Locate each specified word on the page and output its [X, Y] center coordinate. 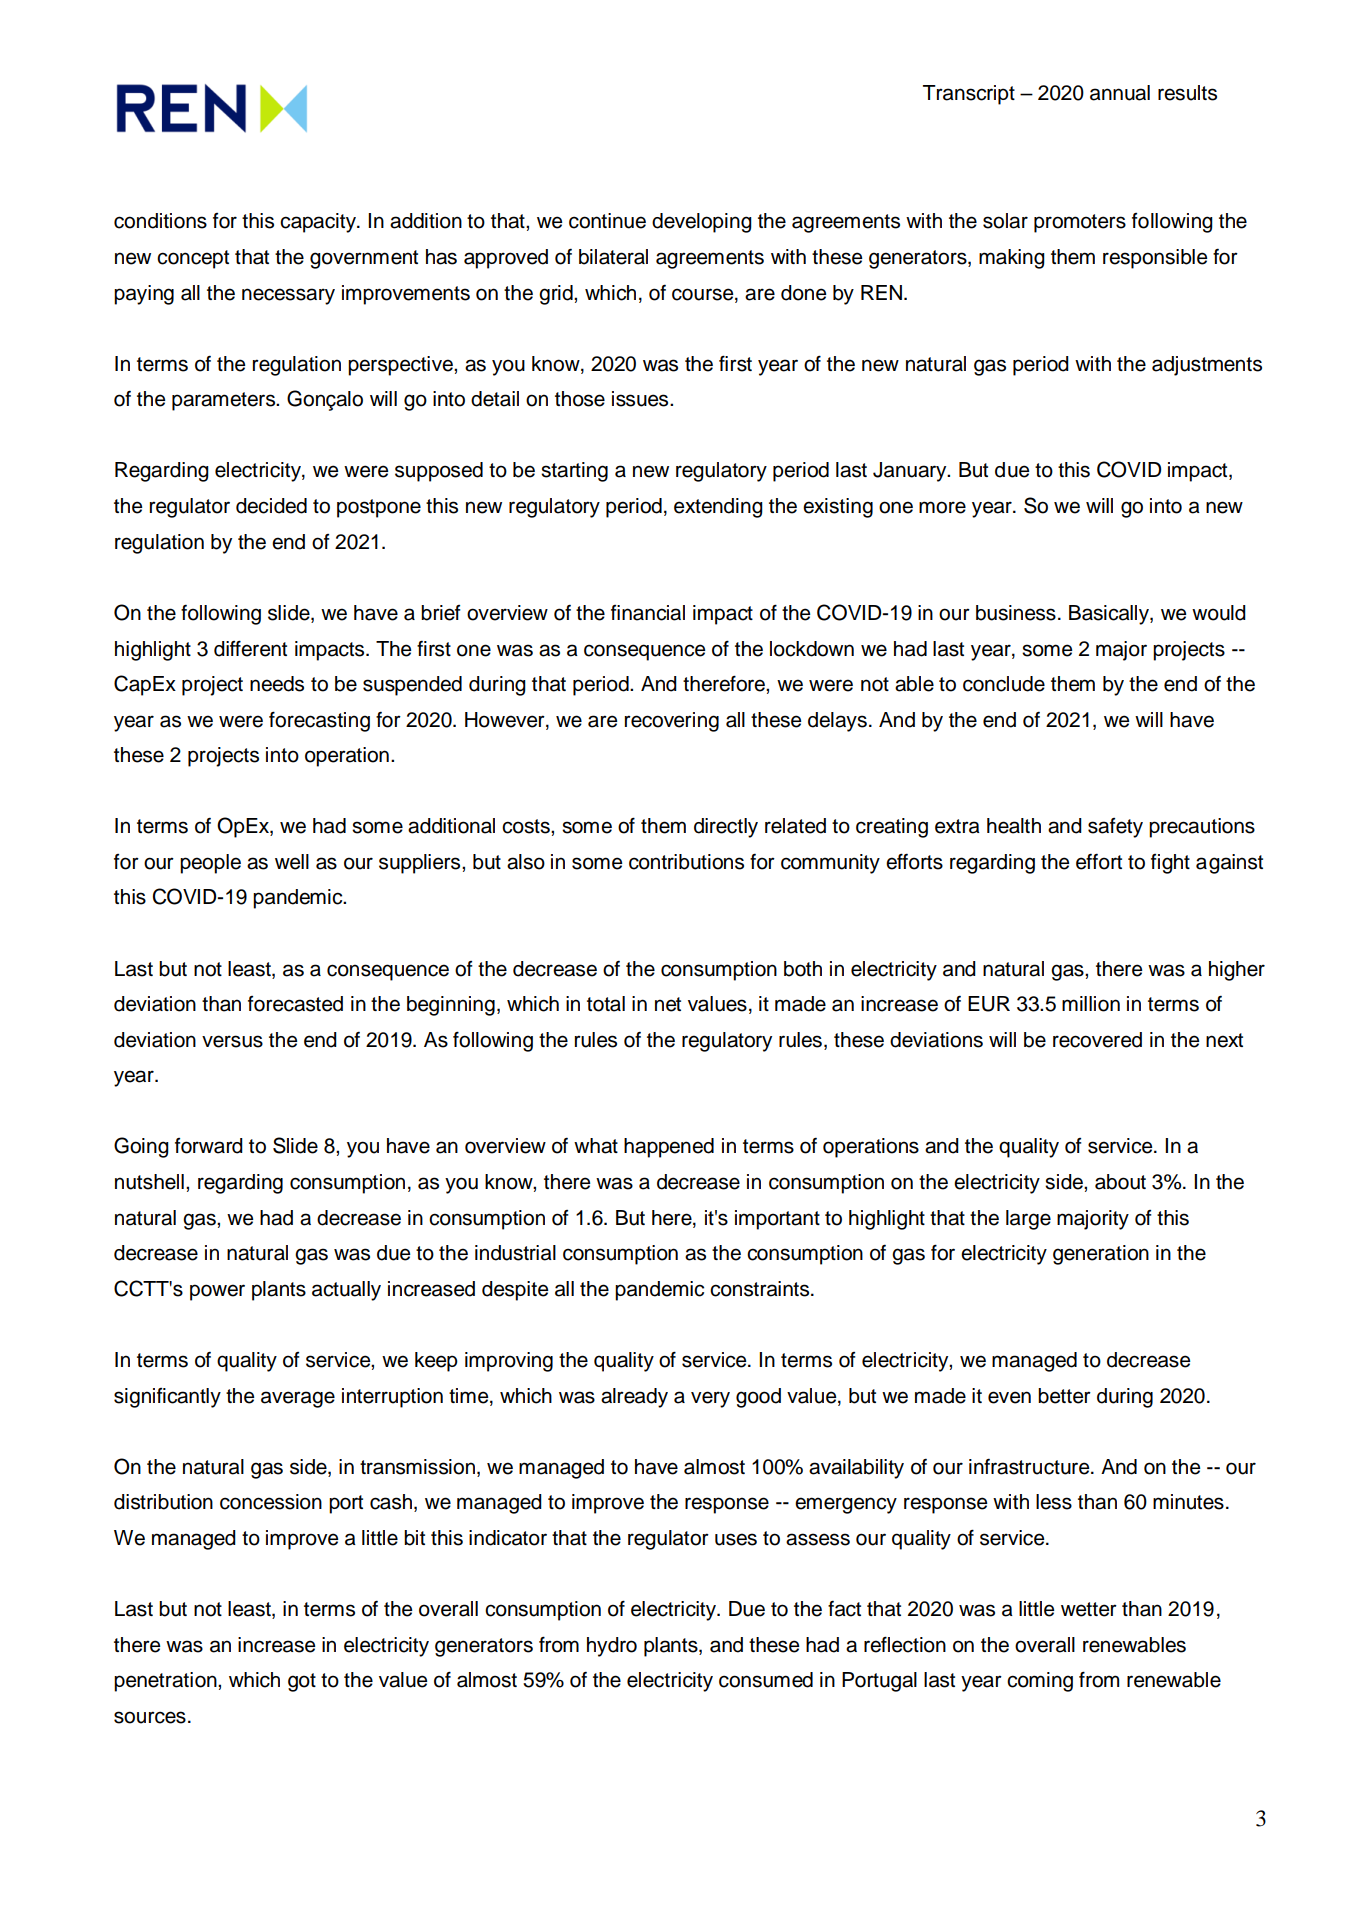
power [217, 1292]
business [1016, 613]
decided [271, 506]
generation [1101, 1255]
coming [1040, 1682]
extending [718, 508]
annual [1120, 93]
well [292, 862]
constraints [761, 1289]
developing [702, 223]
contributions [686, 862]
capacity [319, 223]
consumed [766, 1680]
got [302, 1682]
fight [1170, 864]
